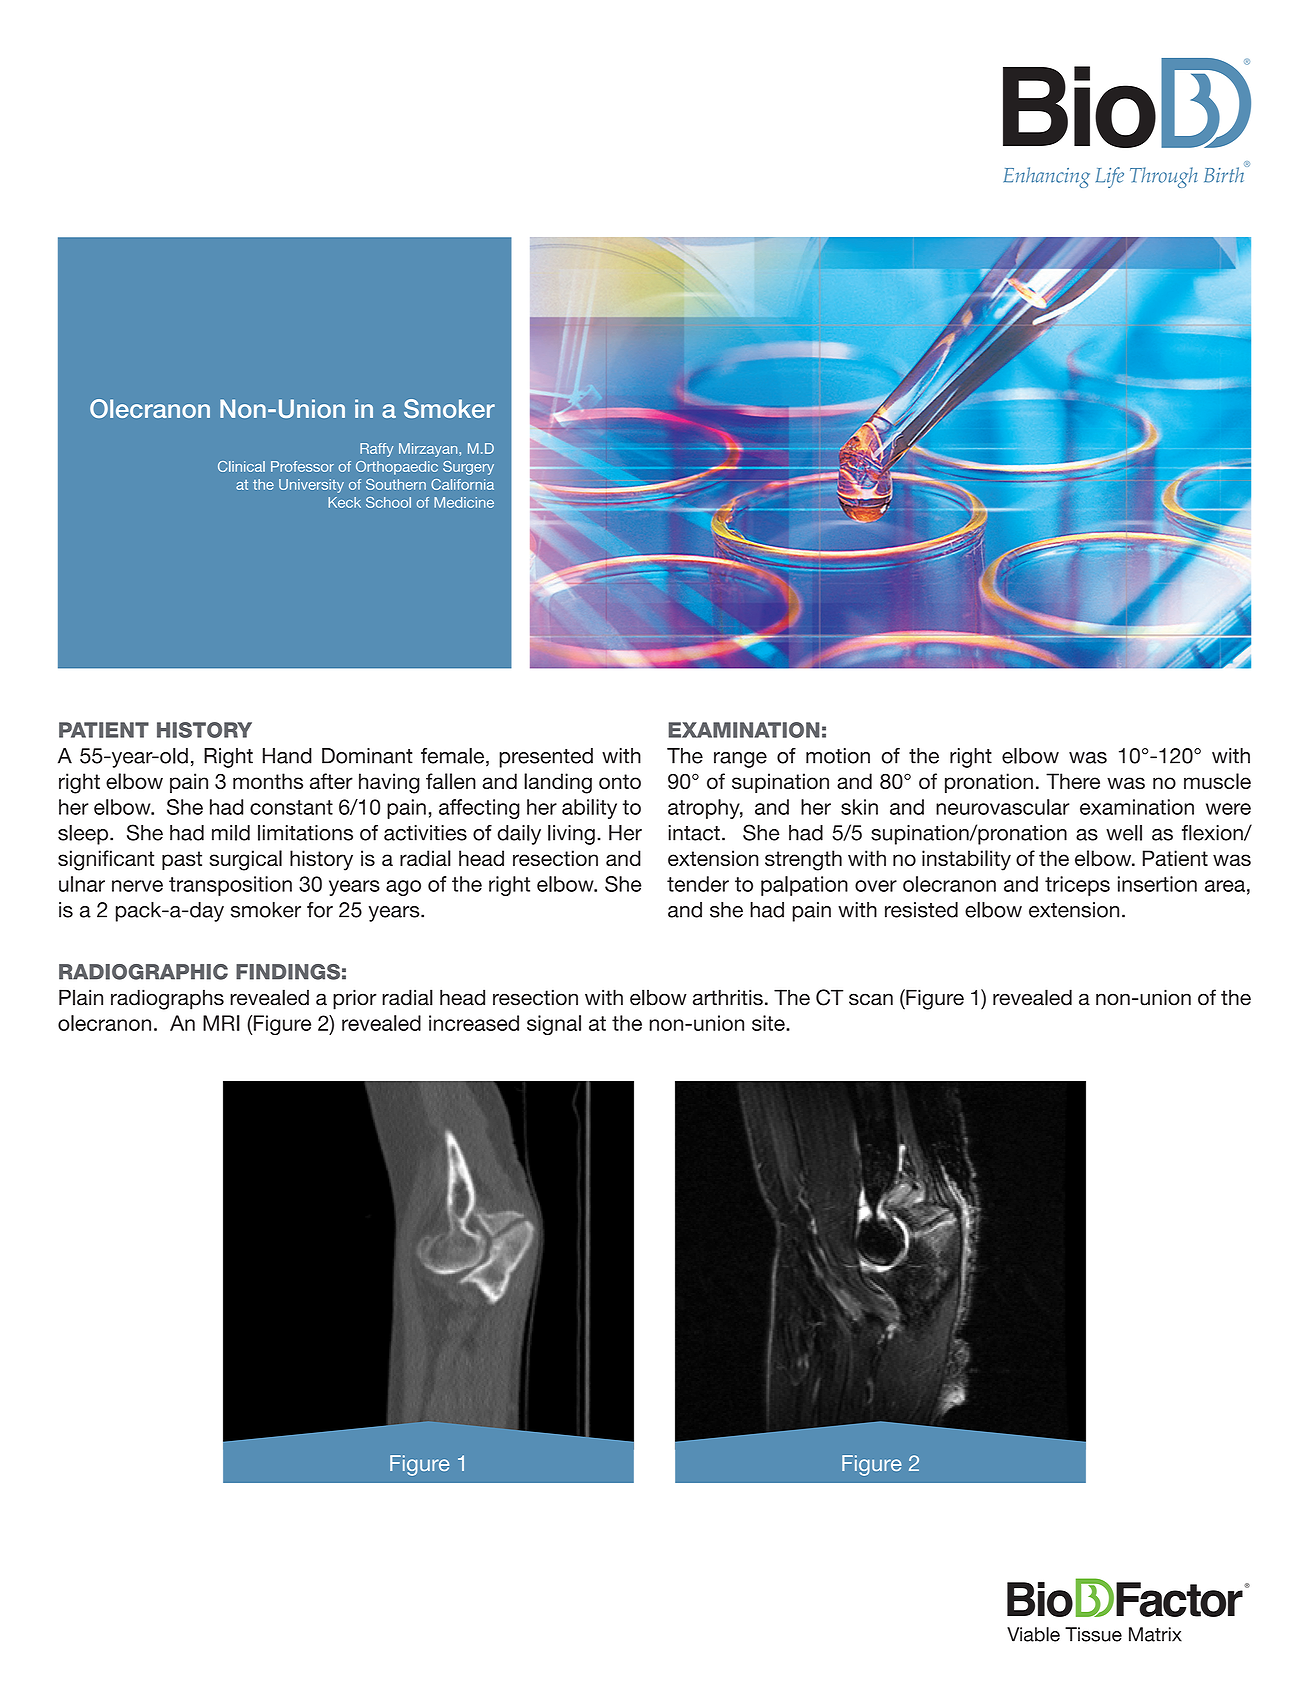 Image resolution: width=1309 pixels, height=1694 pixels. Describe the element at coordinates (740, 760) in the screenshot. I see `range` at that location.
